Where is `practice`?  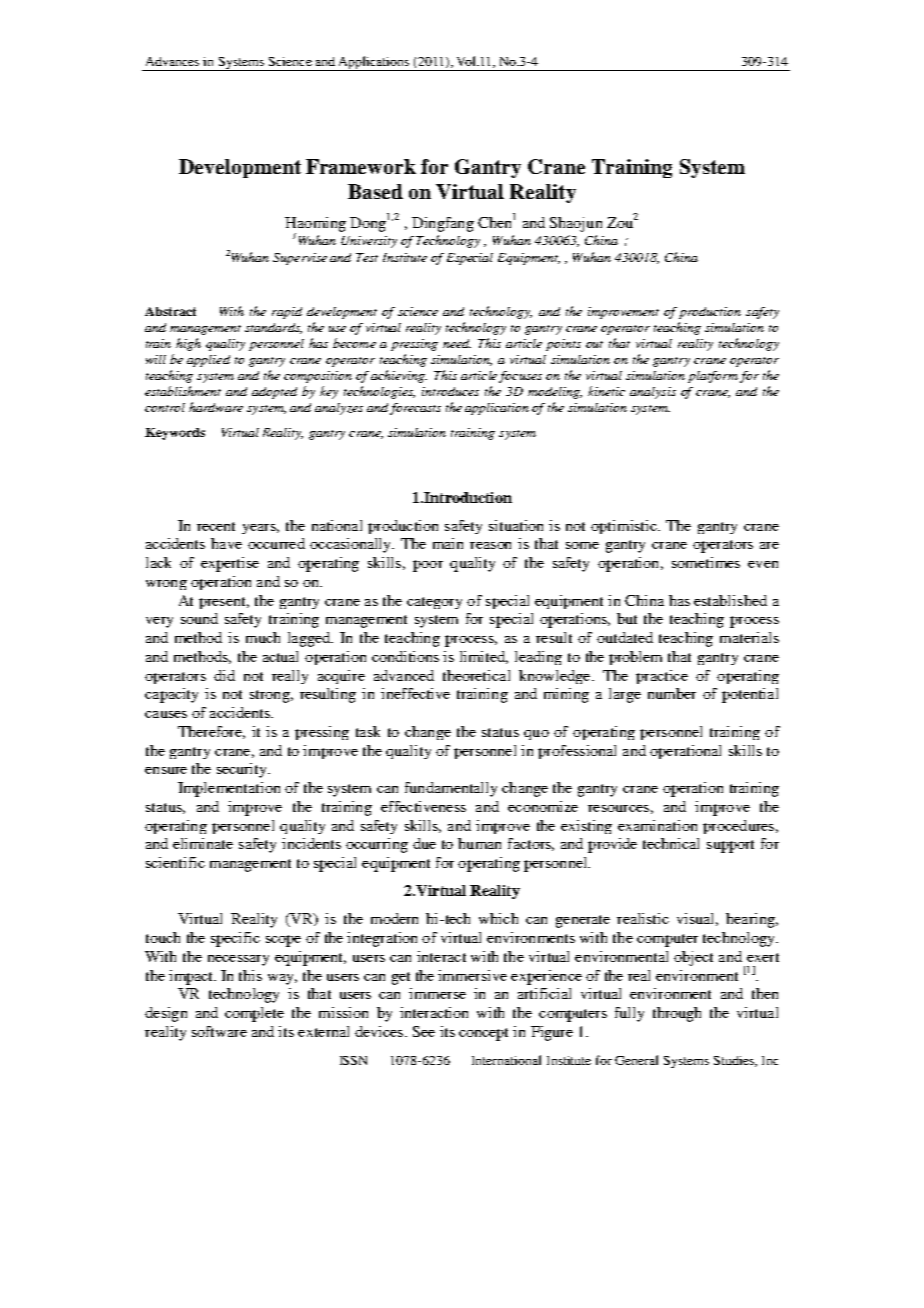
practice is located at coordinates (662, 677).
